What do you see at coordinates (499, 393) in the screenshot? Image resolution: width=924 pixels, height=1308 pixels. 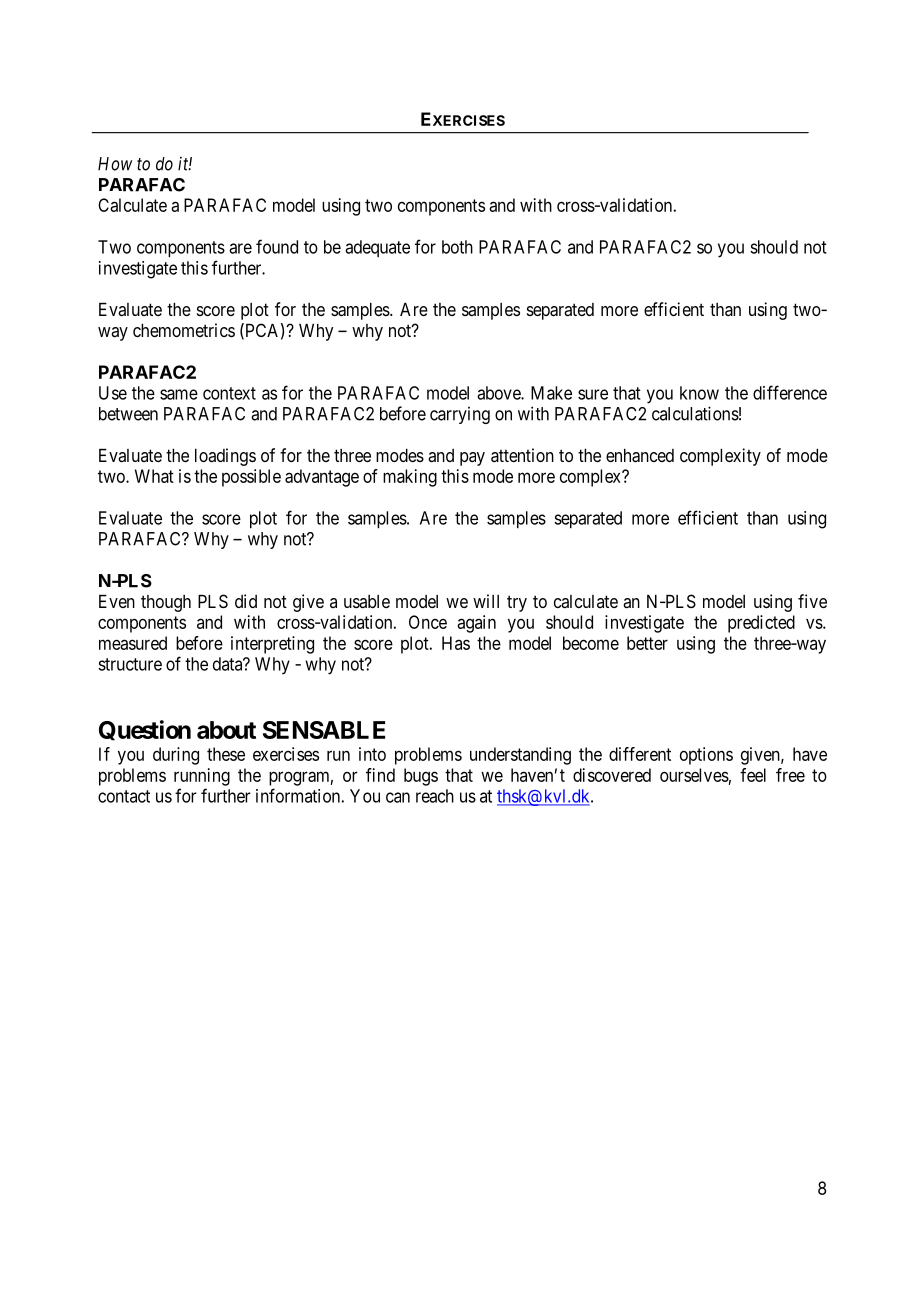 I see `above` at bounding box center [499, 393].
